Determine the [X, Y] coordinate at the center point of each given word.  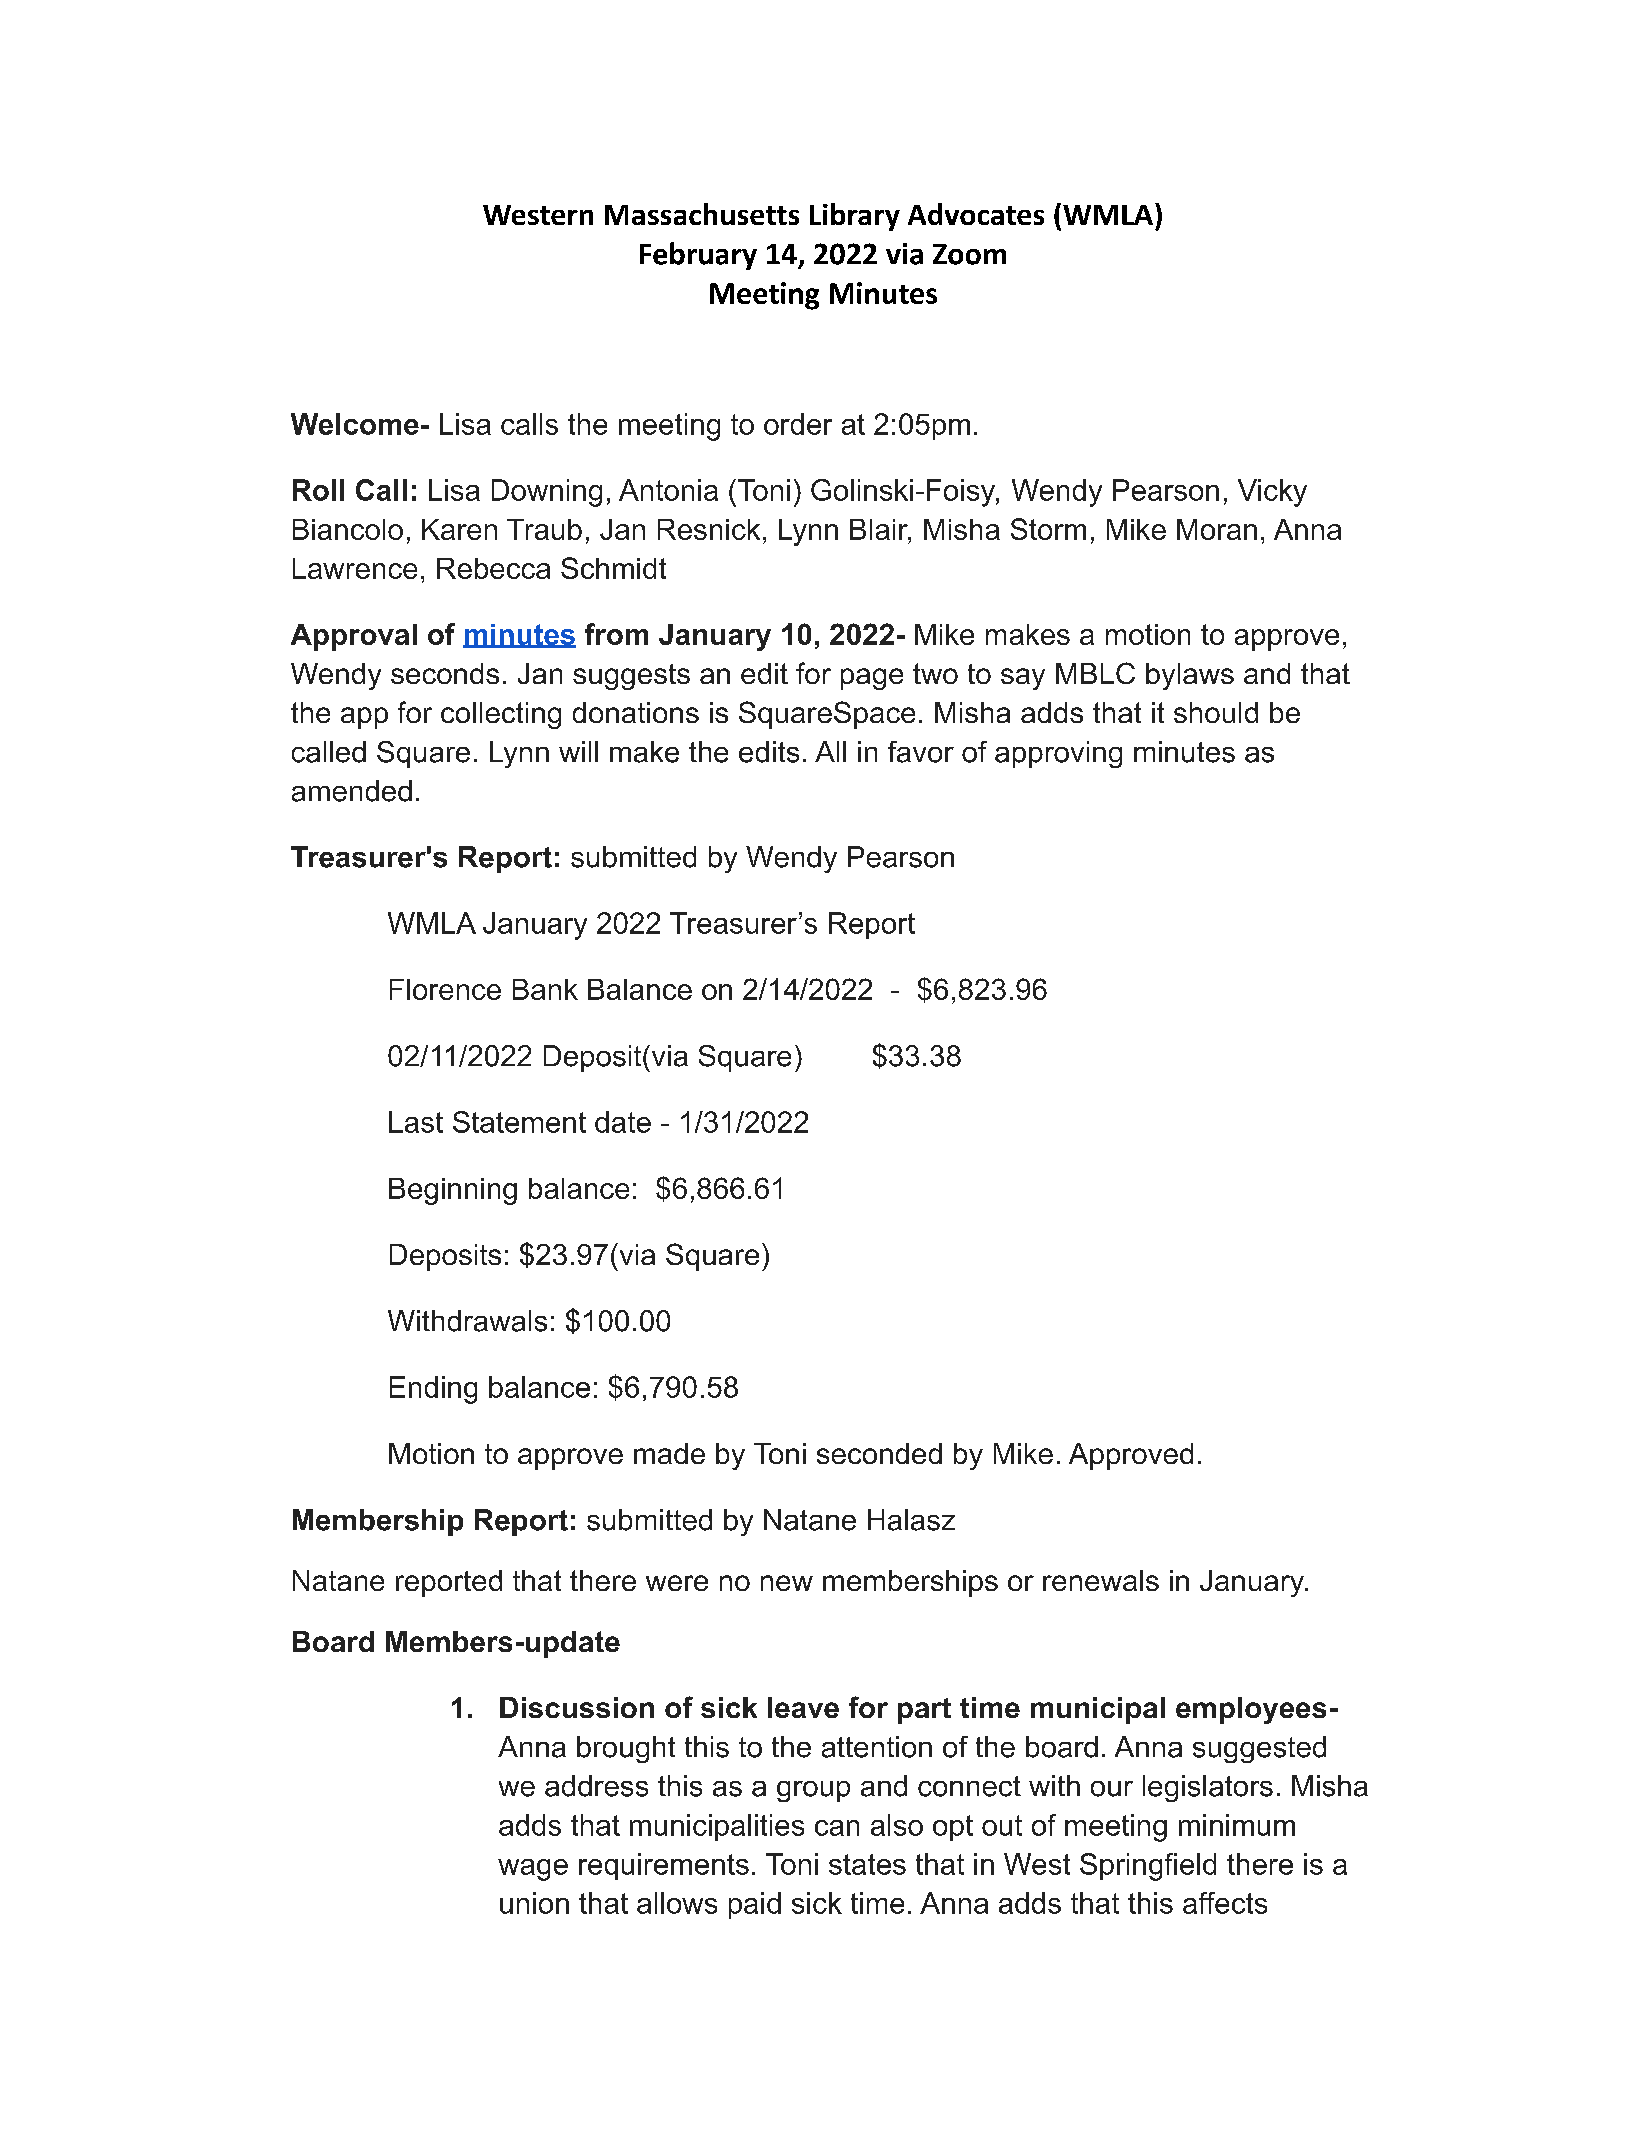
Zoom [969, 254]
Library [855, 217]
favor [921, 752]
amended [352, 791]
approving [1058, 754]
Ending [433, 1390]
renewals [1101, 1580]
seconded [879, 1453]
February [698, 256]
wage [533, 1870]
